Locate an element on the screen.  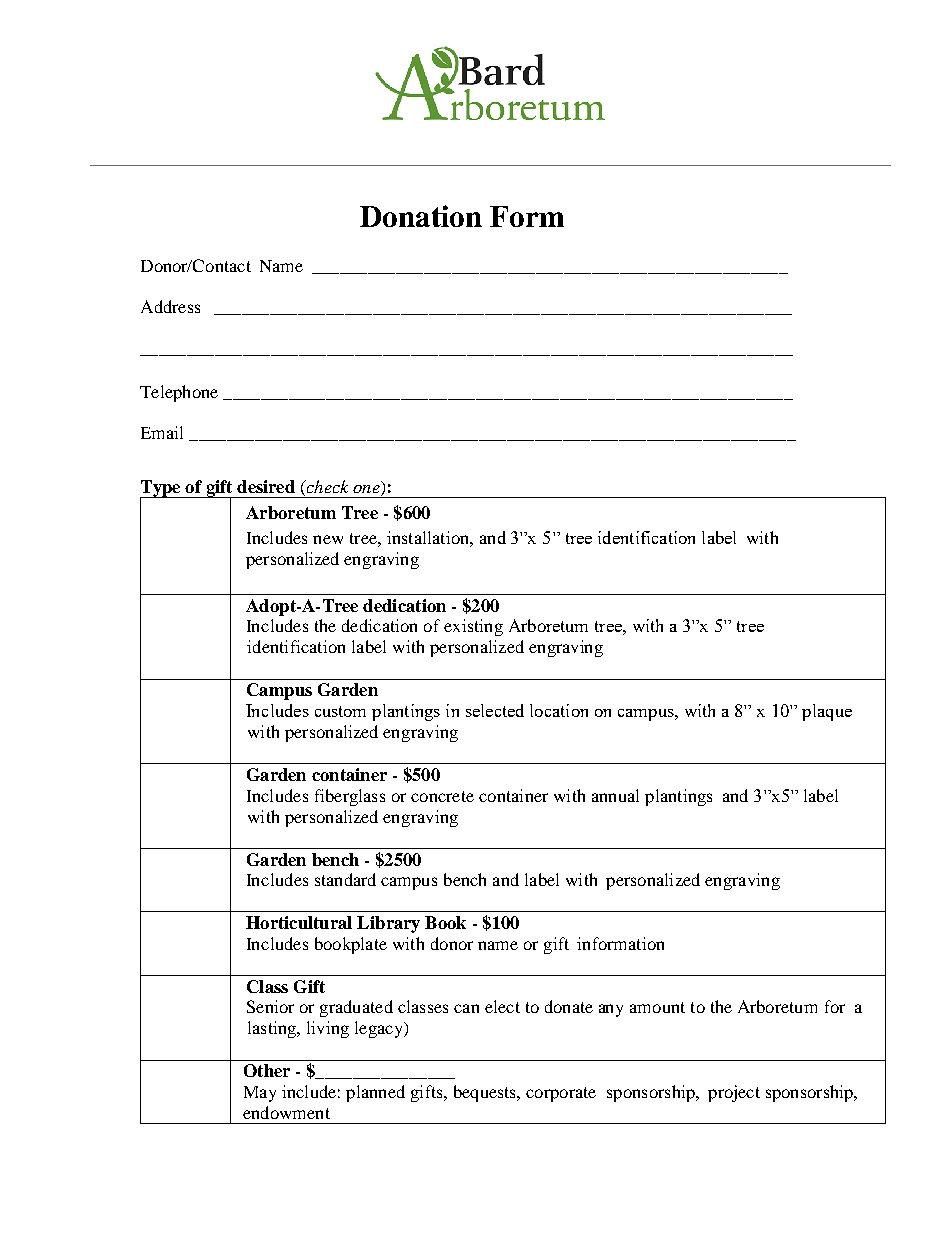
Address is located at coordinates (170, 306).
